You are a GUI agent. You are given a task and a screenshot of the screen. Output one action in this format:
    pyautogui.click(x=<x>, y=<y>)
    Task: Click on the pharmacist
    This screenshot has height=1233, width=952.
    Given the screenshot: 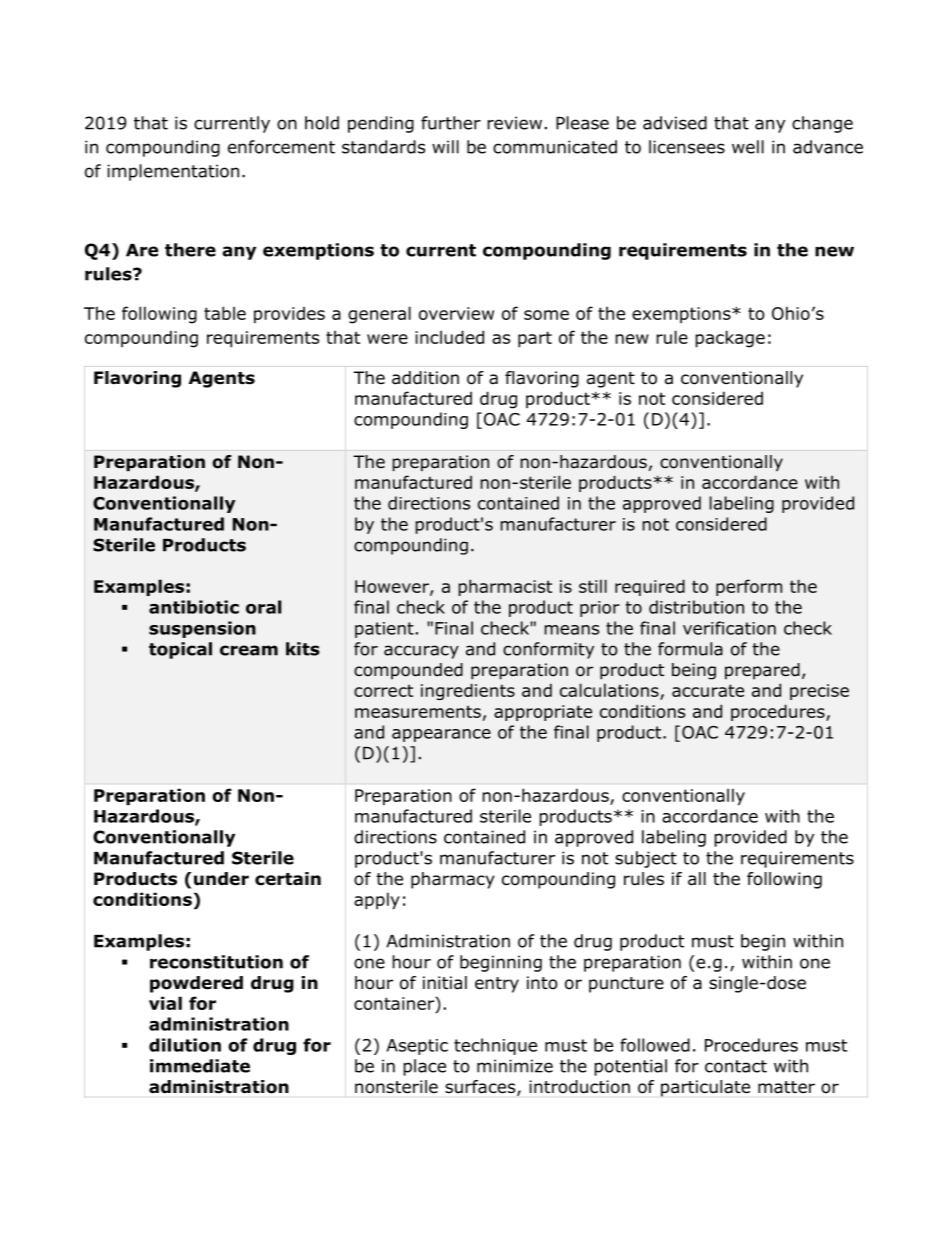 What is the action you would take?
    pyautogui.click(x=505, y=587)
